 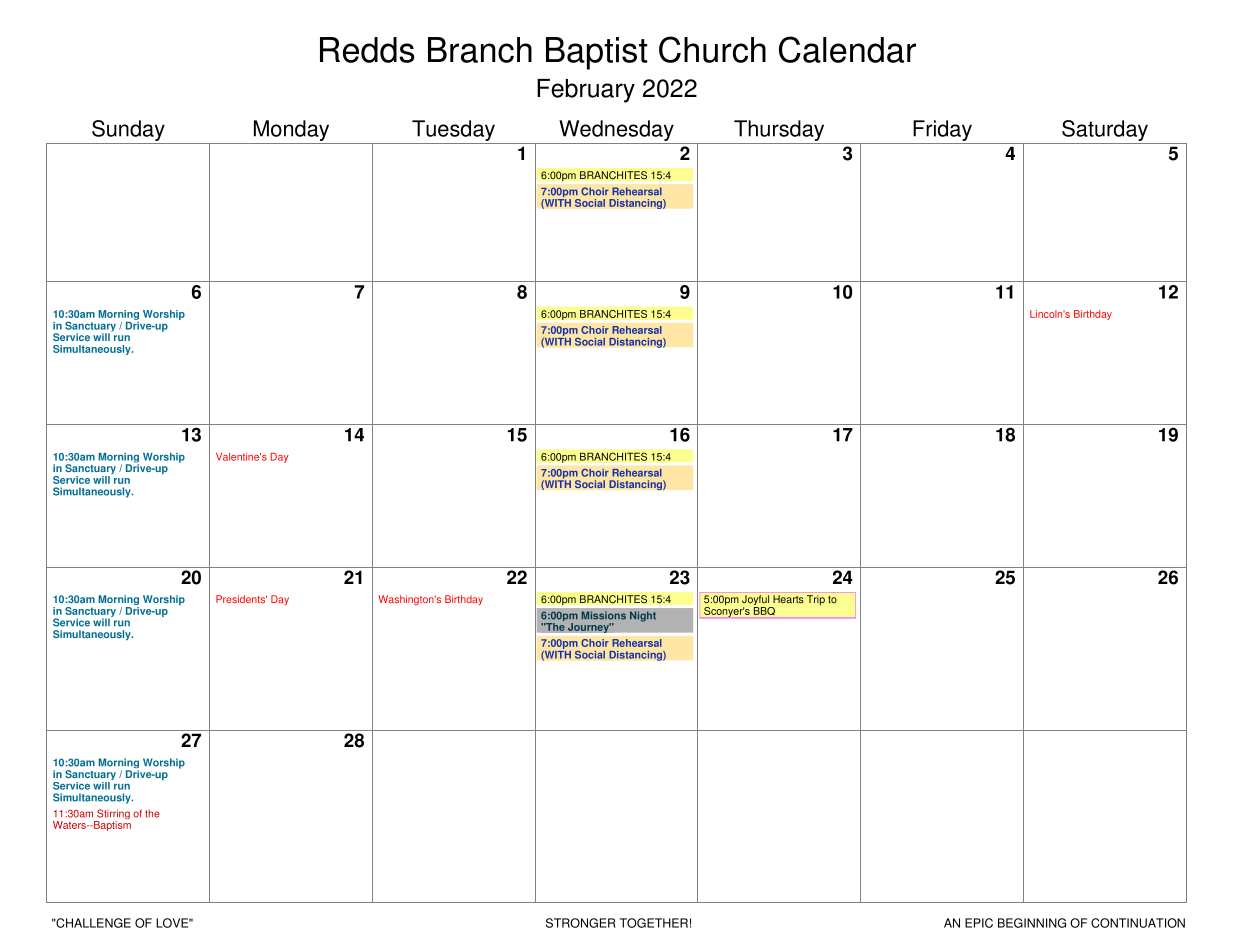 What do you see at coordinates (112, 815) in the image?
I see `Stirring` at bounding box center [112, 815].
